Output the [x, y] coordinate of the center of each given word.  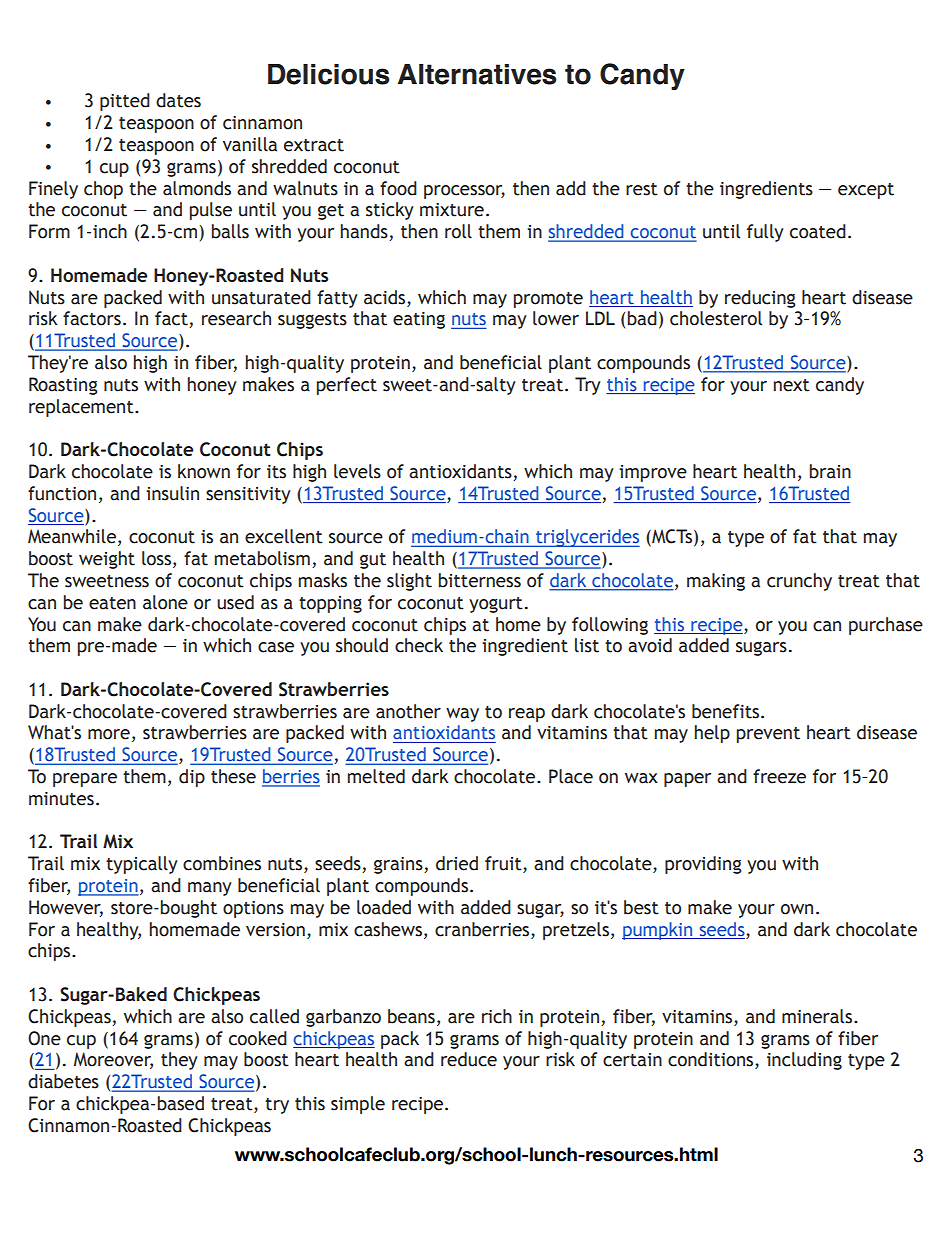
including [804, 1061]
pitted [125, 102]
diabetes [63, 1081]
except [866, 191]
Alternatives [477, 74]
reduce [469, 1059]
